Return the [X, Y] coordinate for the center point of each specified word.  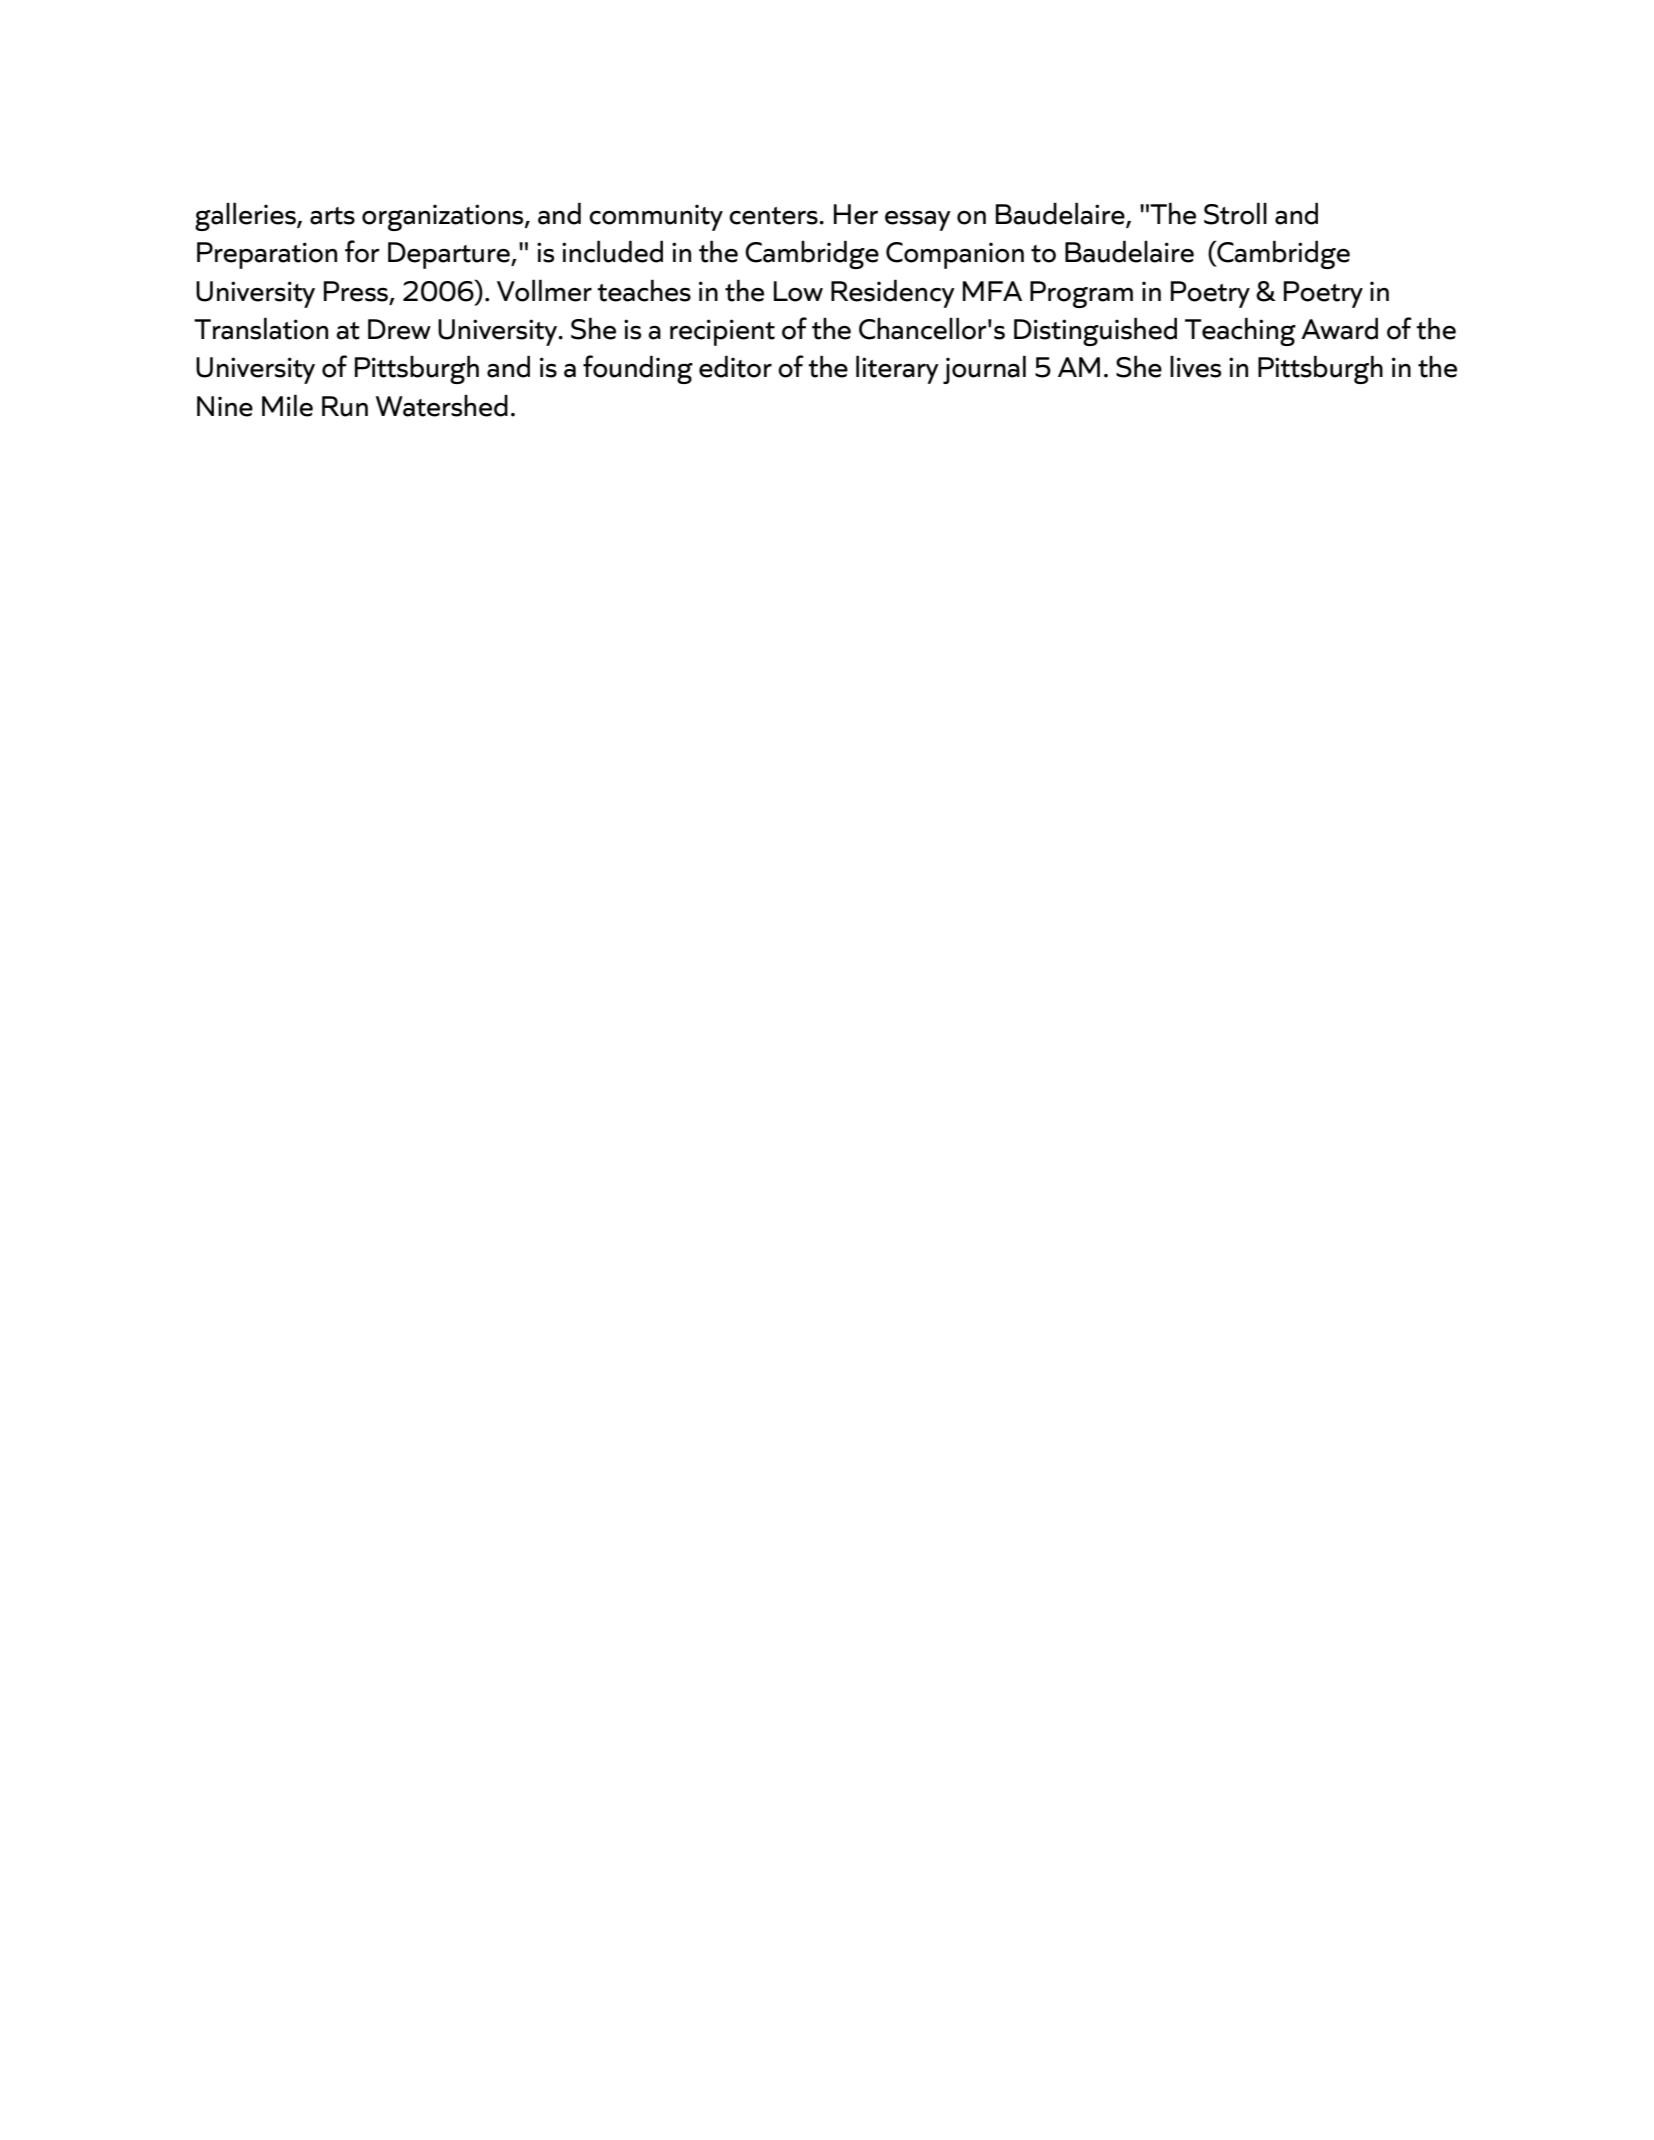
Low [798, 291]
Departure [450, 255]
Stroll [1235, 213]
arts [332, 216]
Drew [399, 329]
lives [1195, 367]
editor [735, 366]
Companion [955, 255]
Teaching [1240, 331]
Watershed [442, 406]
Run [345, 406]
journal [984, 369]
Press [357, 292]
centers [774, 216]
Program [1081, 294]
